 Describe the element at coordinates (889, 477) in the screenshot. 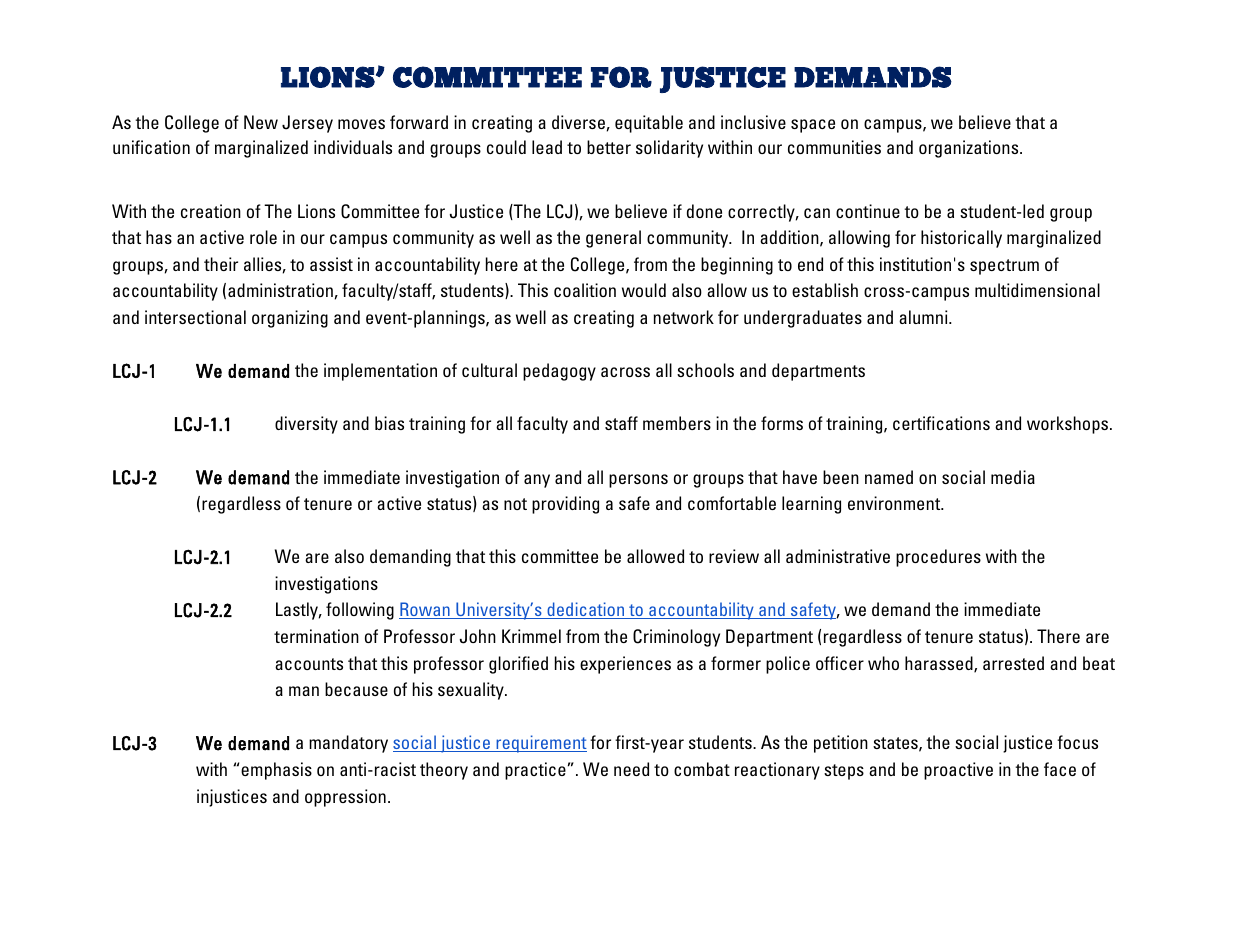

I see `named` at that location.
